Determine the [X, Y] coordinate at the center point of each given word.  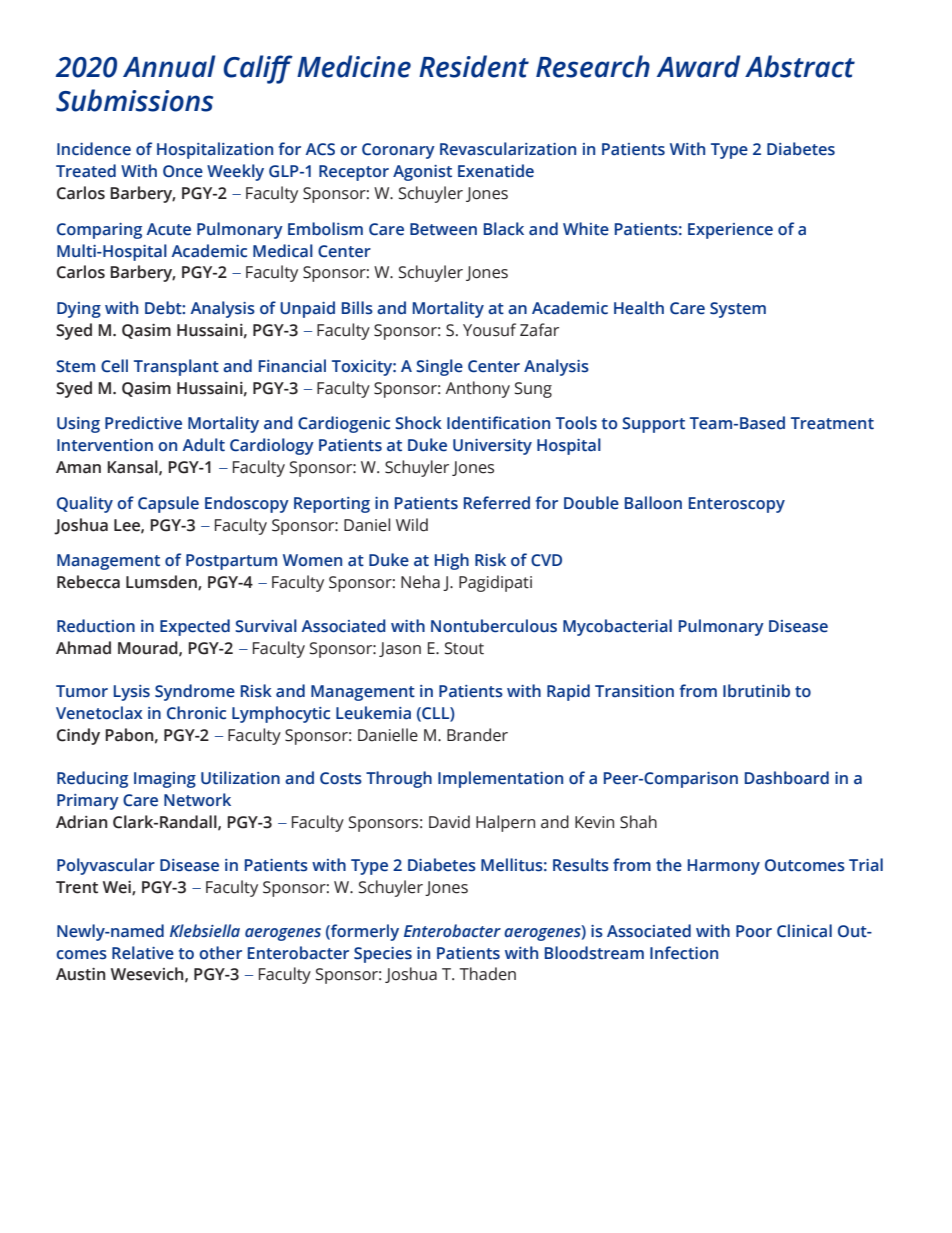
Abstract [800, 66]
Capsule [168, 504]
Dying [79, 310]
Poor [754, 931]
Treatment [832, 423]
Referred [497, 503]
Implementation [500, 779]
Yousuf [489, 330]
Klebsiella [205, 931]
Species [383, 955]
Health [639, 308]
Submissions [134, 100]
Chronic [196, 713]
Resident [474, 66]
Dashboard [787, 778]
